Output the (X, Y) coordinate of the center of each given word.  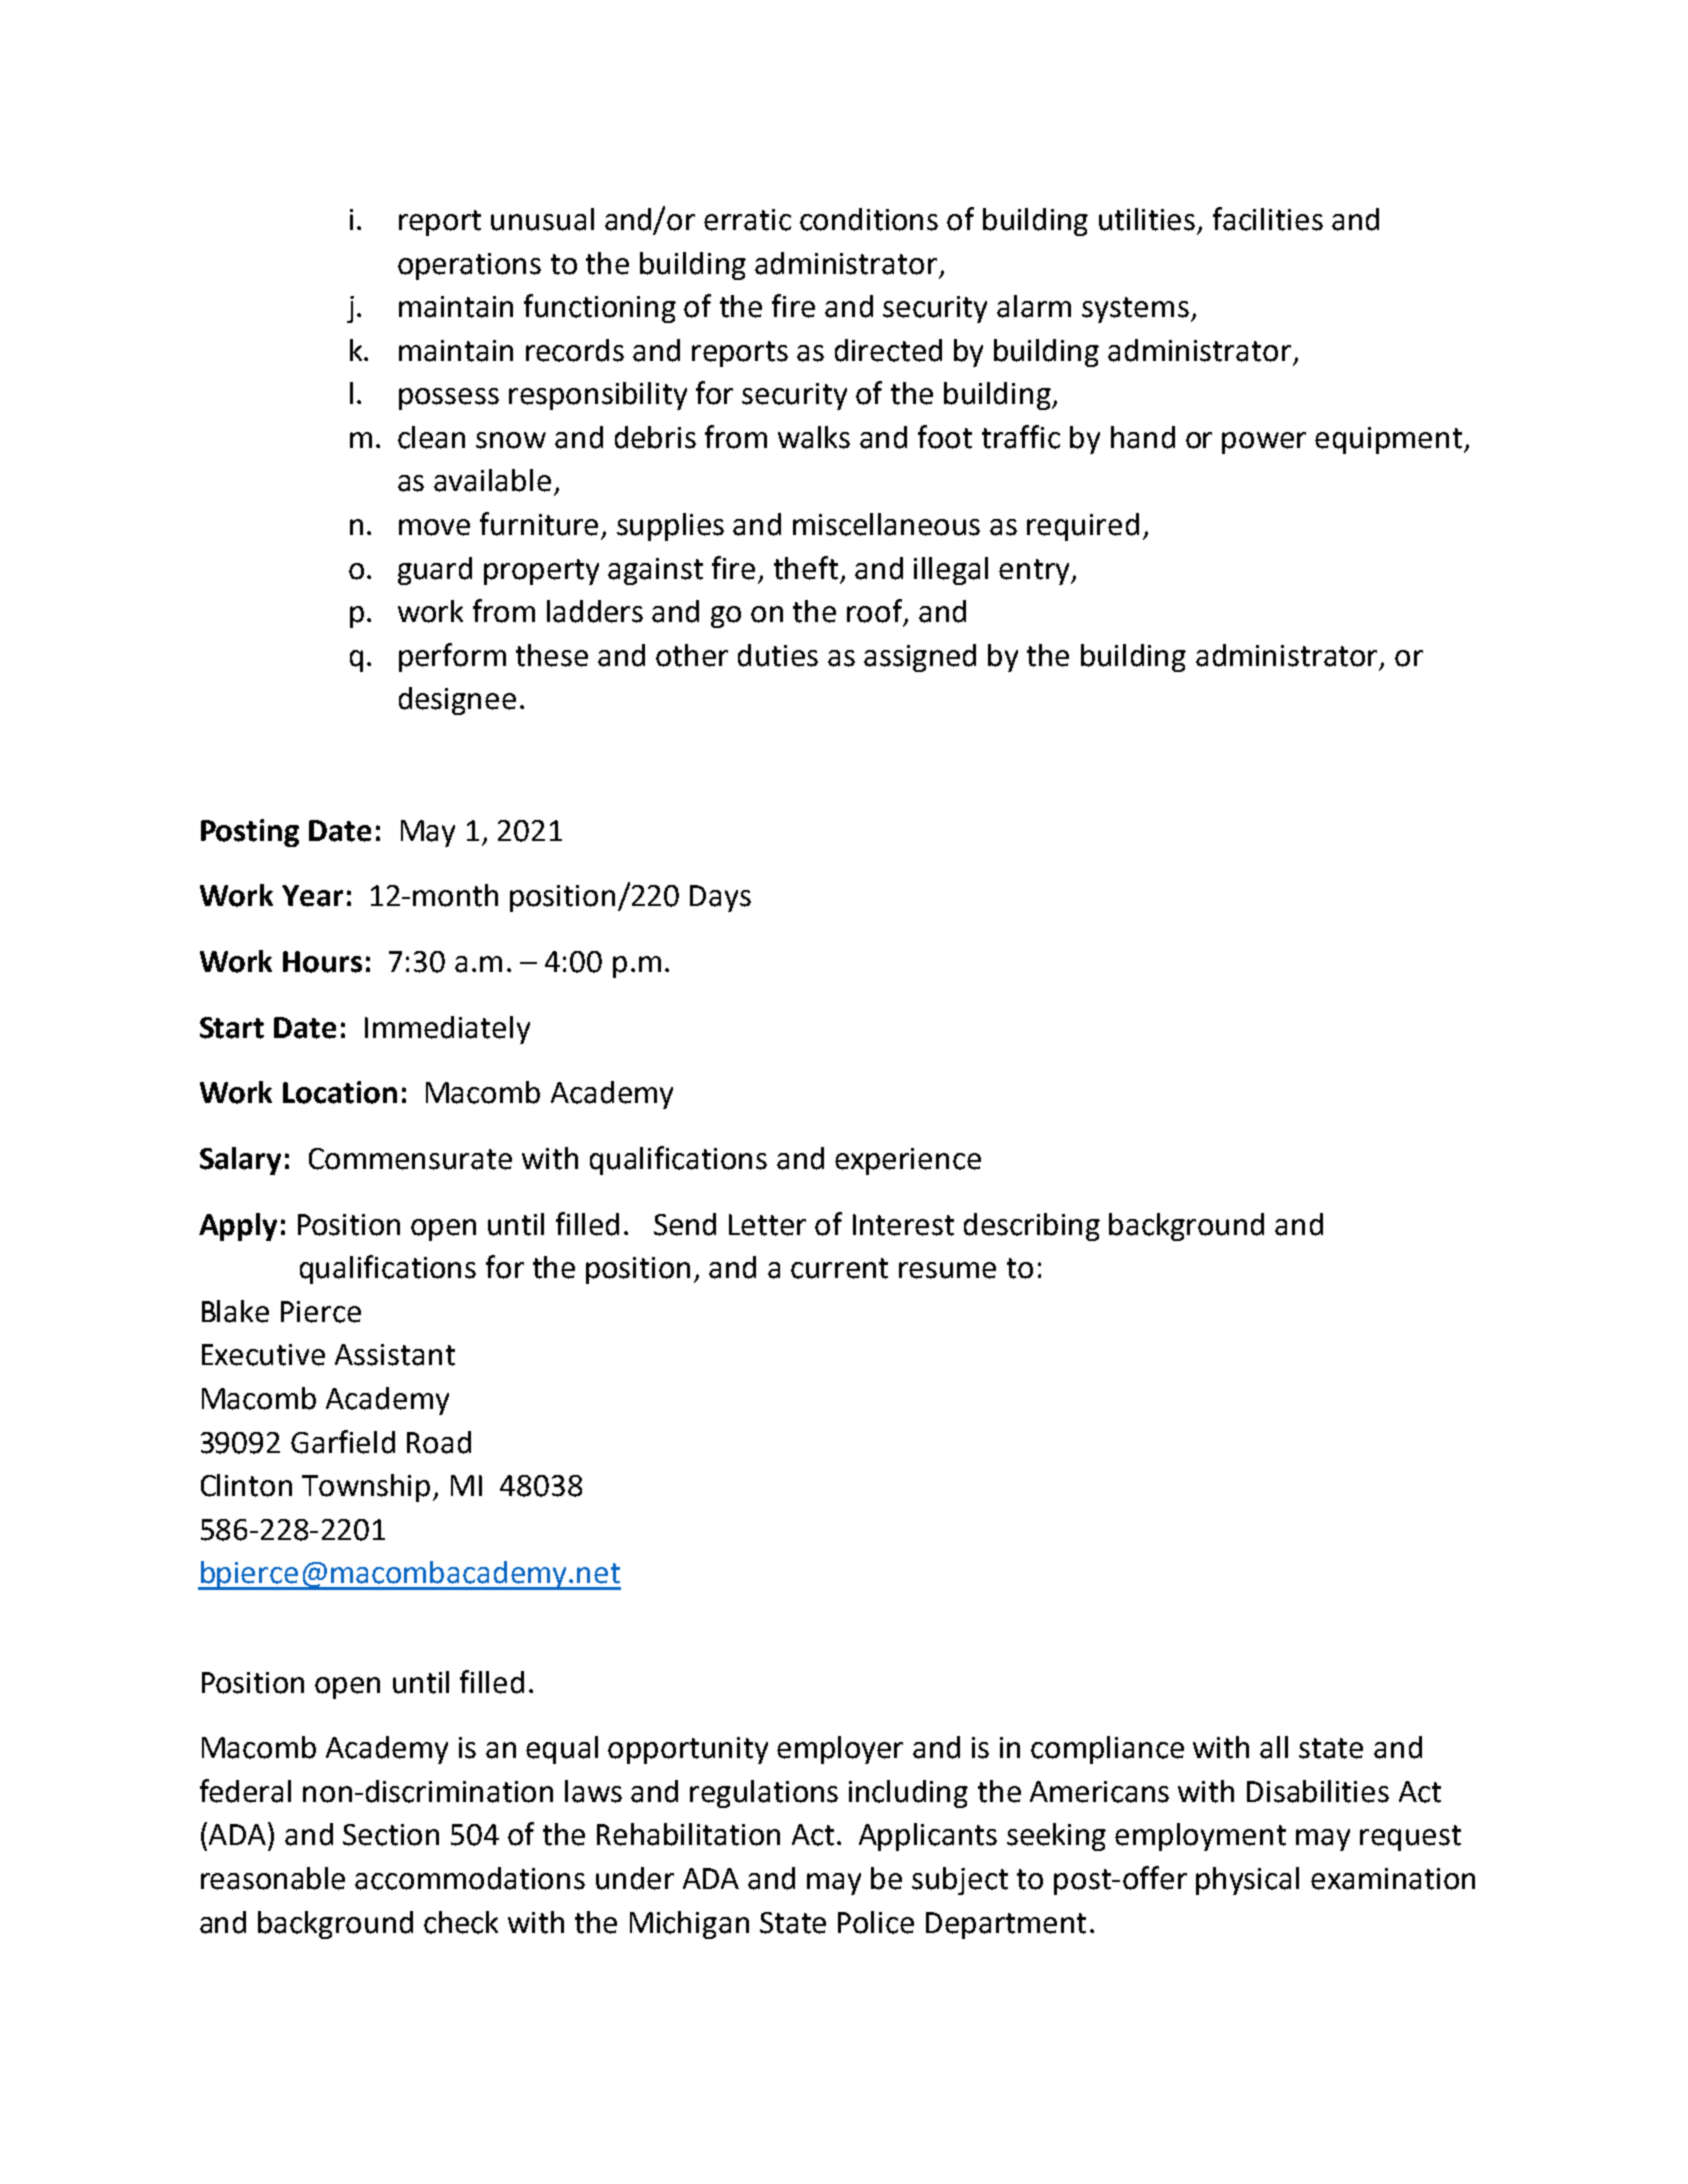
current (839, 1268)
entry (1035, 572)
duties (778, 655)
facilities (1268, 219)
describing (1032, 1227)
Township (366, 1488)
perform (452, 657)
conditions (869, 219)
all (1274, 1747)
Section (391, 1835)
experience (908, 1161)
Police (876, 1922)
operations (469, 266)
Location (340, 1092)
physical (1247, 1881)
